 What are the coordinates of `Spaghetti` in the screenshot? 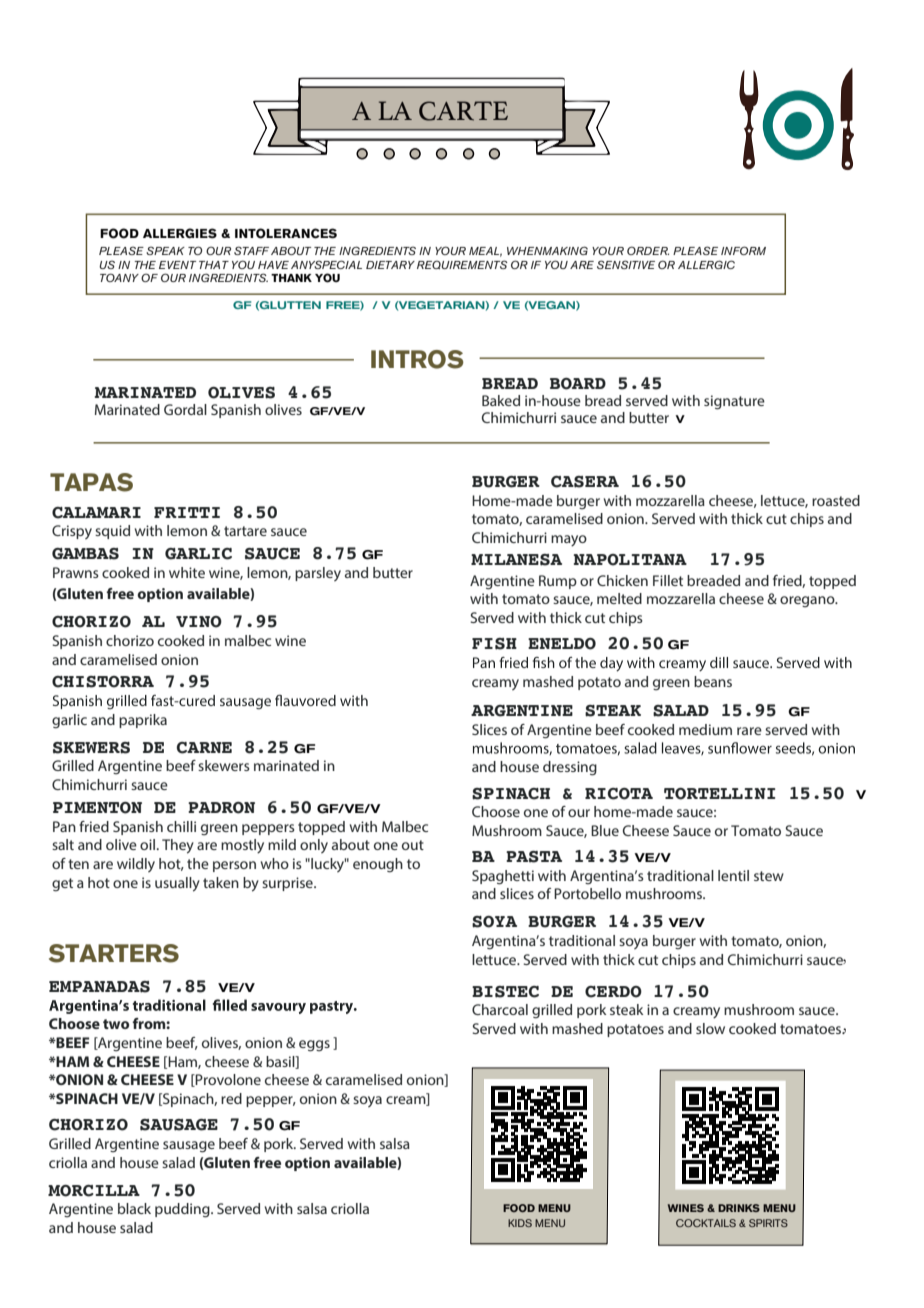 It's located at (503, 877).
